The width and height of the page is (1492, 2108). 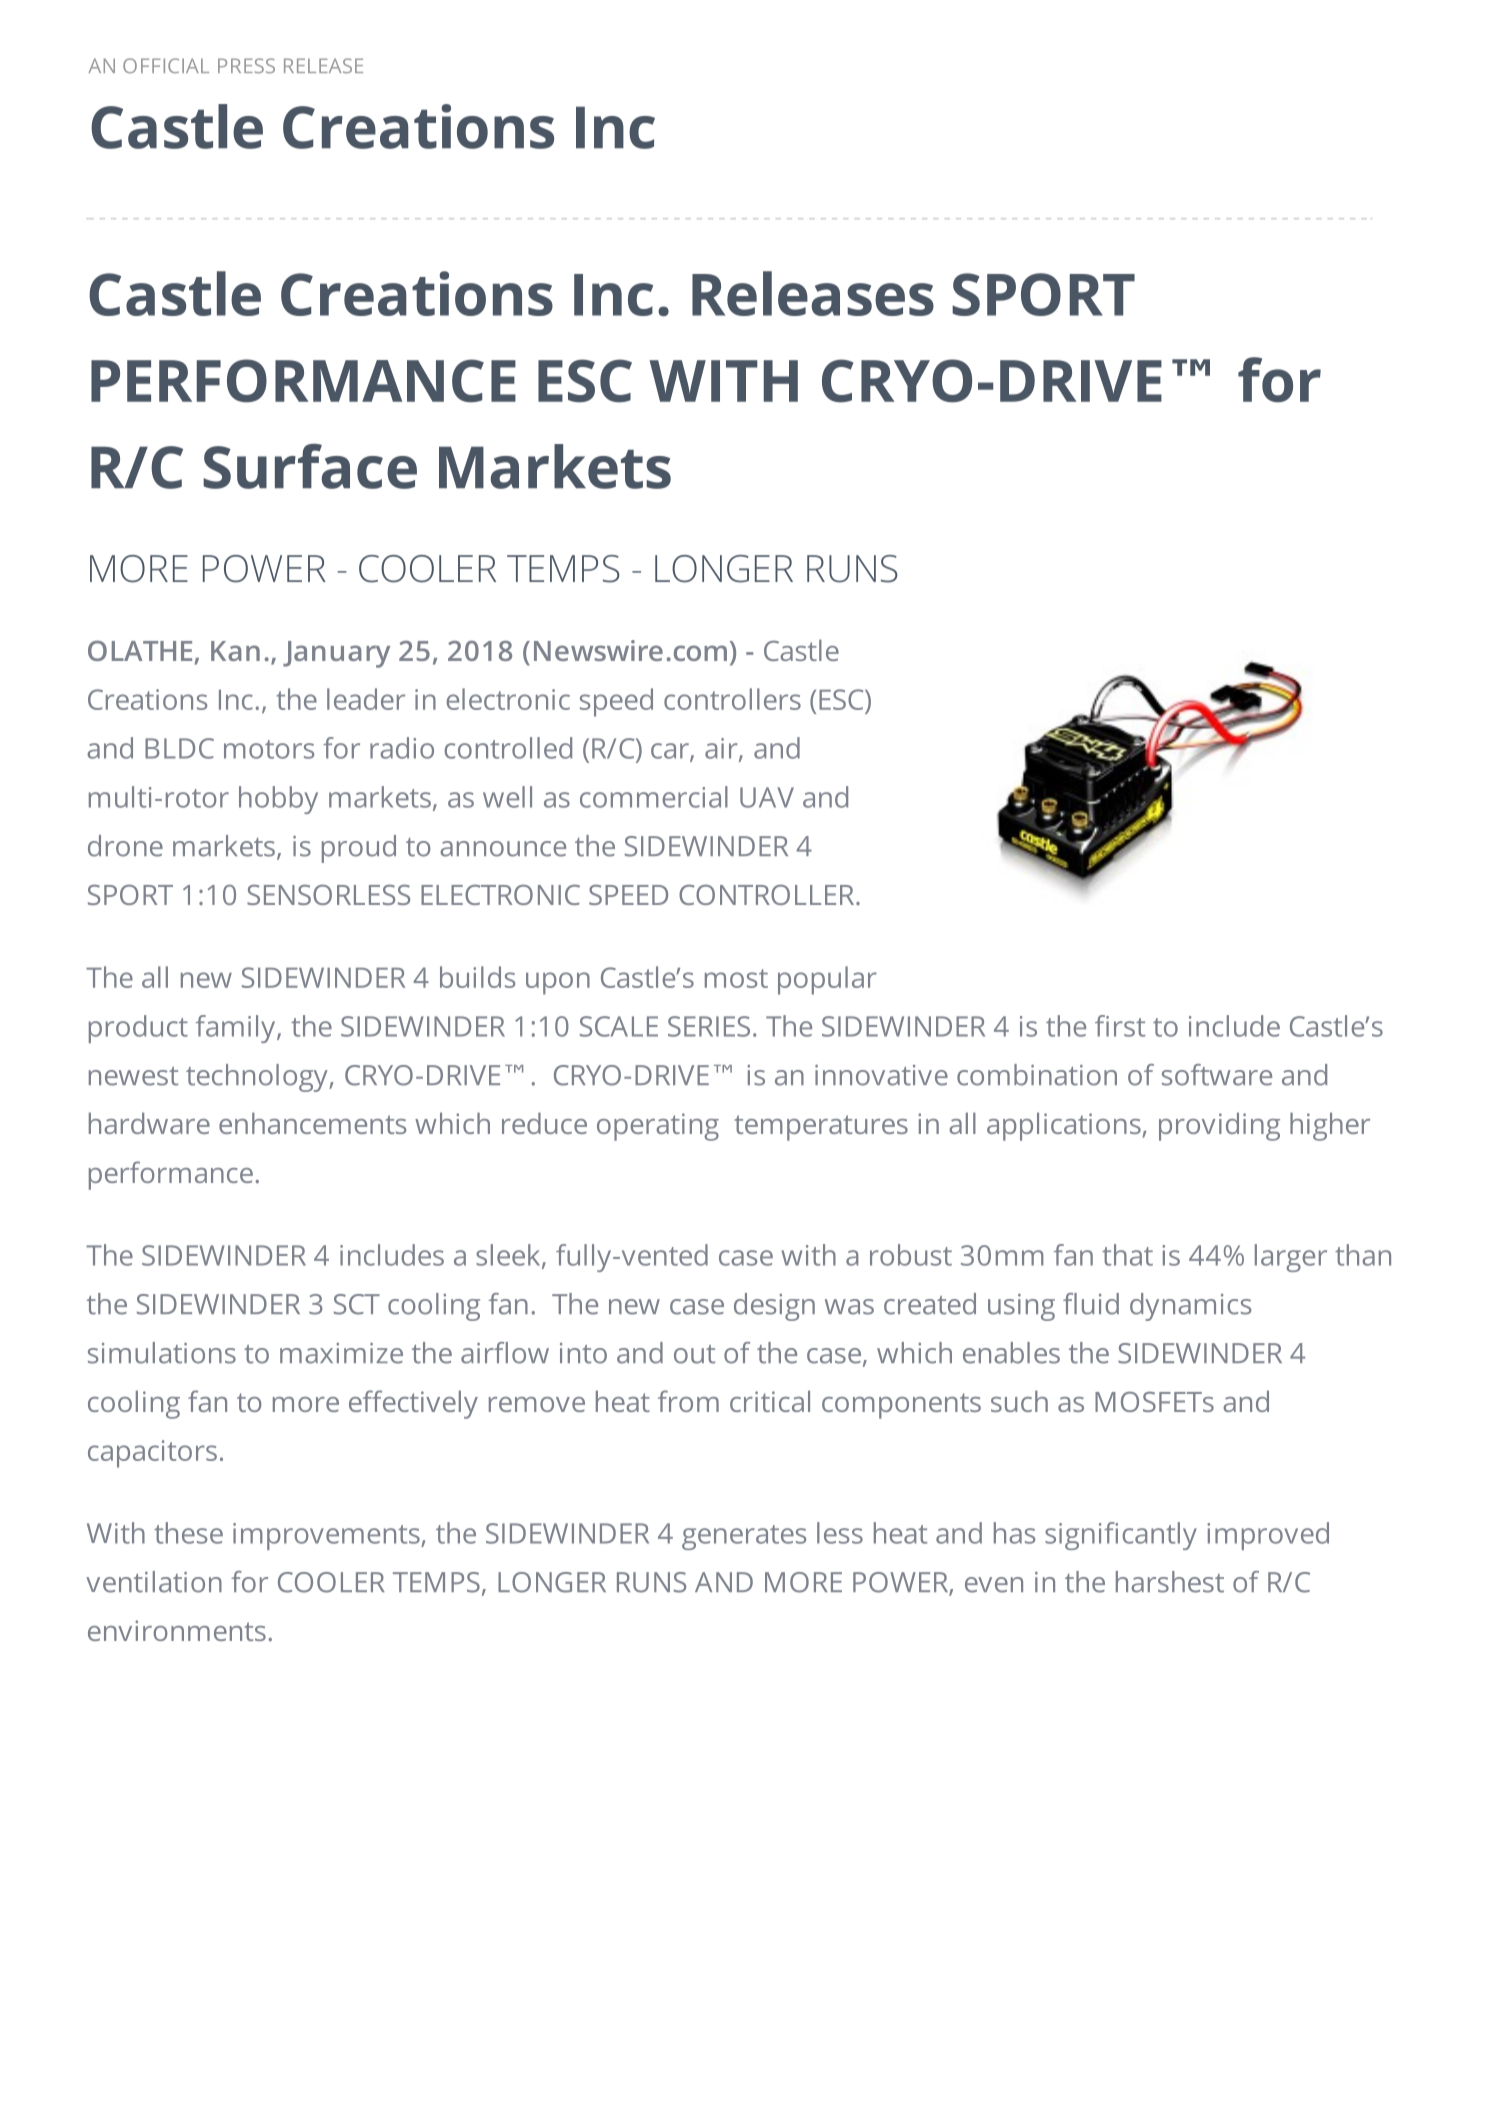 I want to click on first, so click(x=1120, y=1026).
